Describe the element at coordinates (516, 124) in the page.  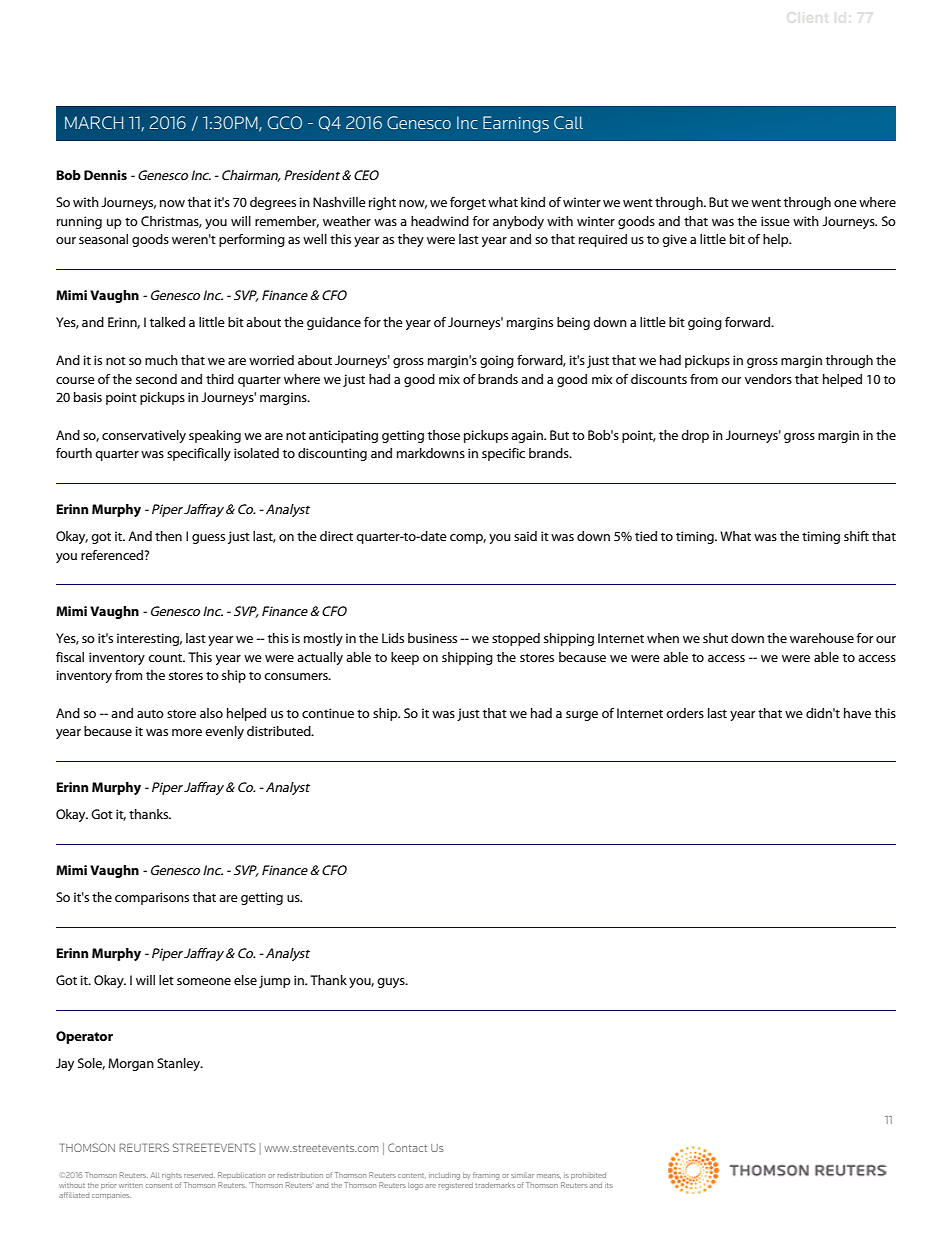
I see `Earnings` at that location.
